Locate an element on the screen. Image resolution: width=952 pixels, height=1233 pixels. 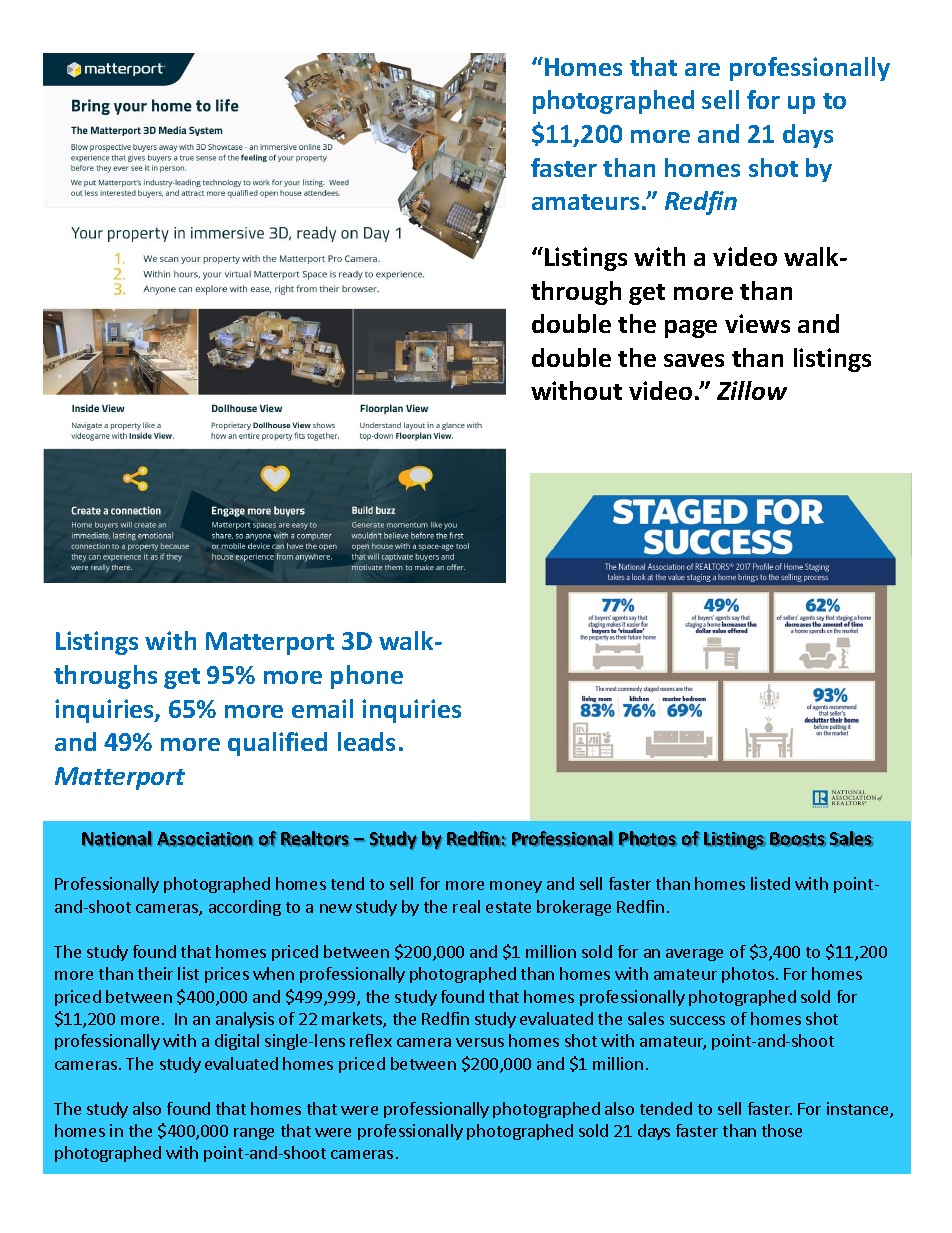
range is located at coordinates (254, 1134).
